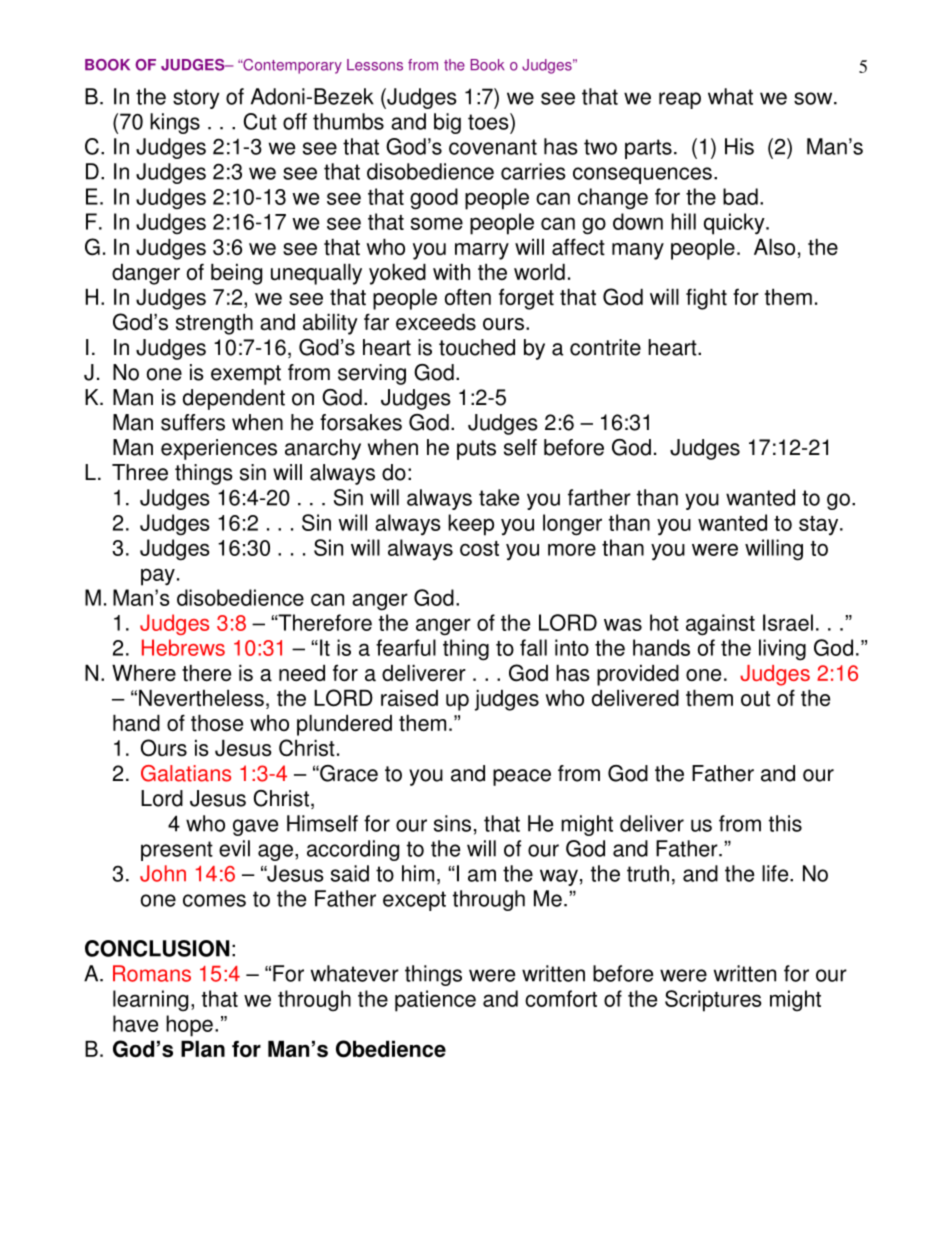 The image size is (952, 1233). I want to click on reap, so click(680, 100).
